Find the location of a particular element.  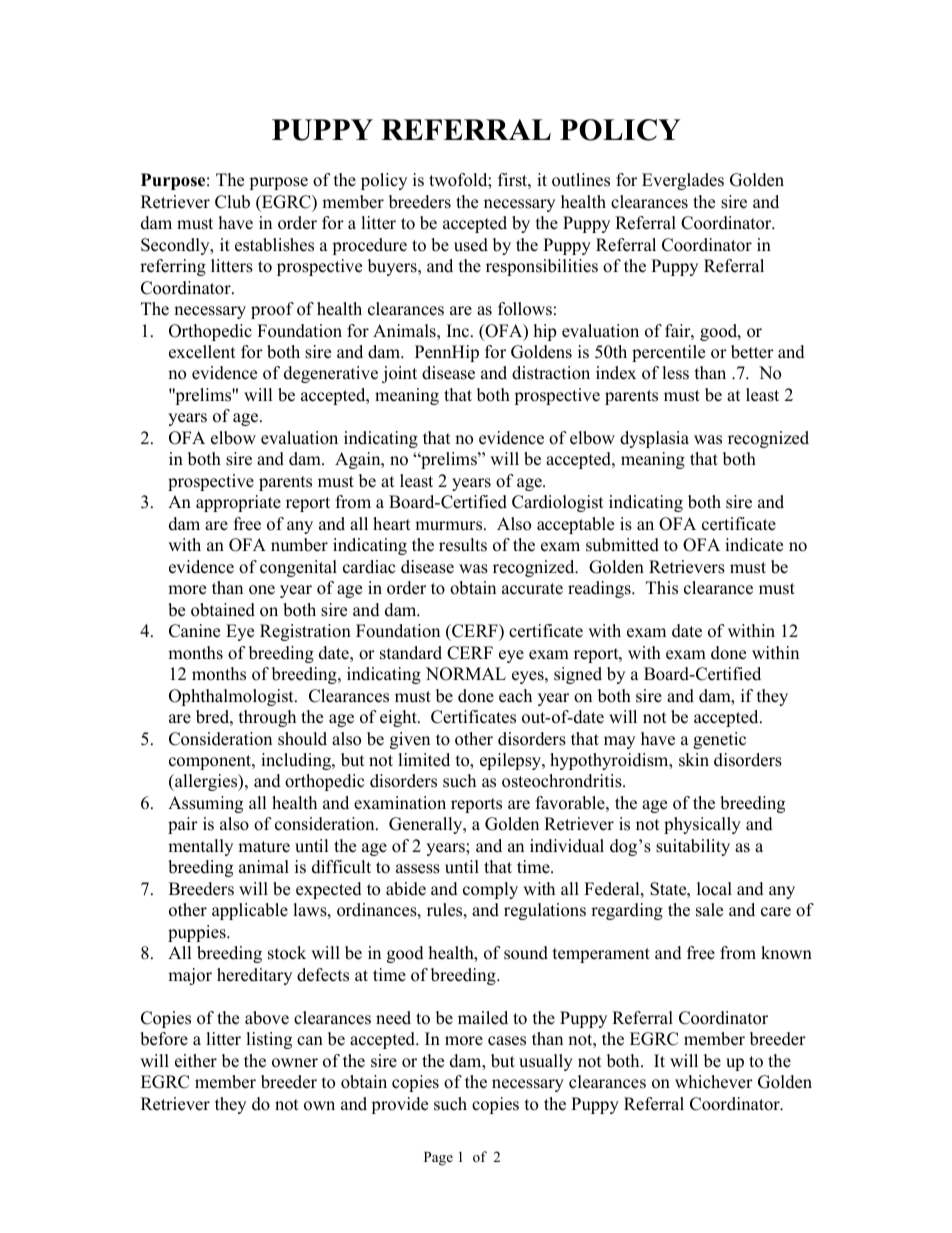

murmurs is located at coordinates (450, 526).
